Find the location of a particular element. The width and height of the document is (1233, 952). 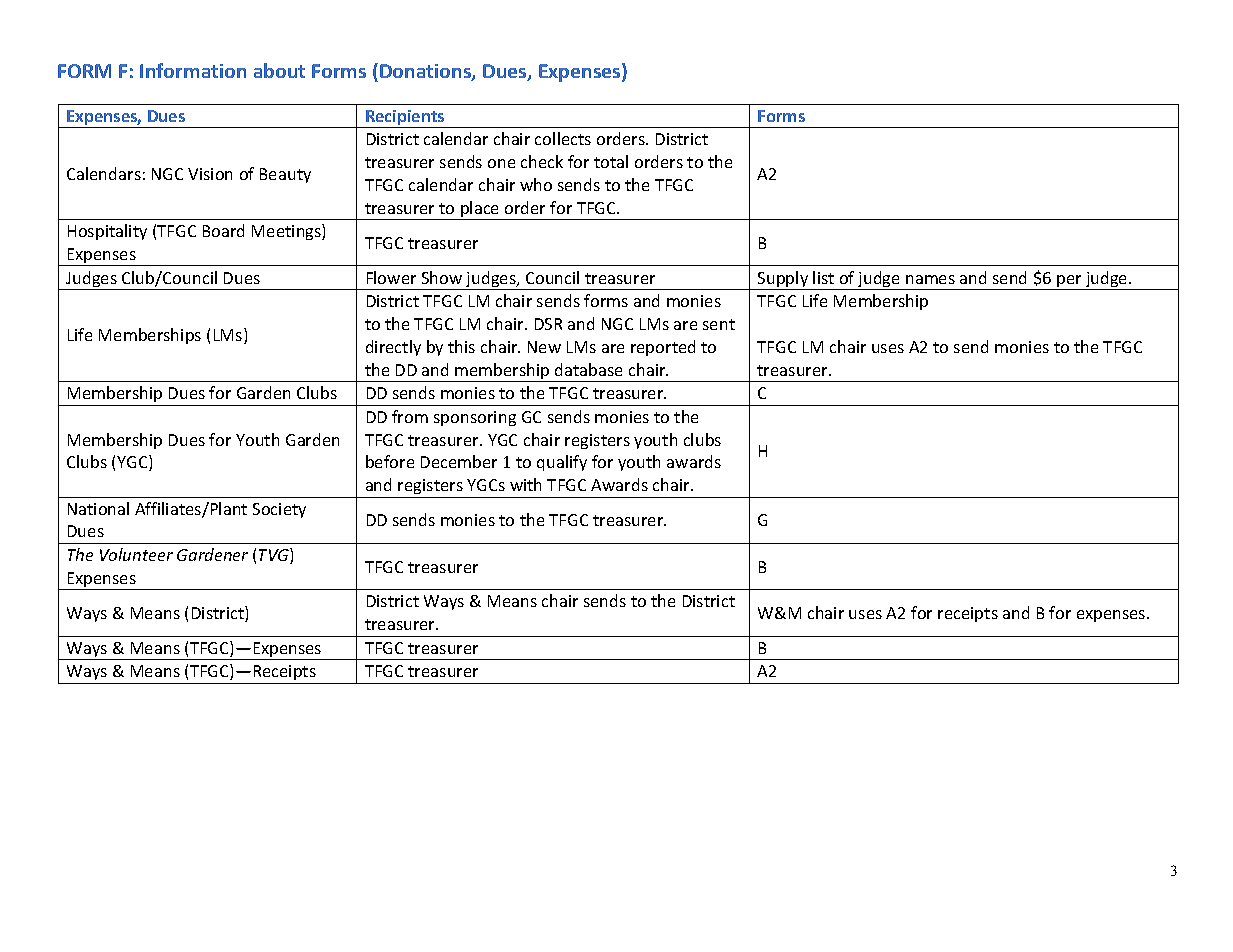

qualify is located at coordinates (562, 463).
